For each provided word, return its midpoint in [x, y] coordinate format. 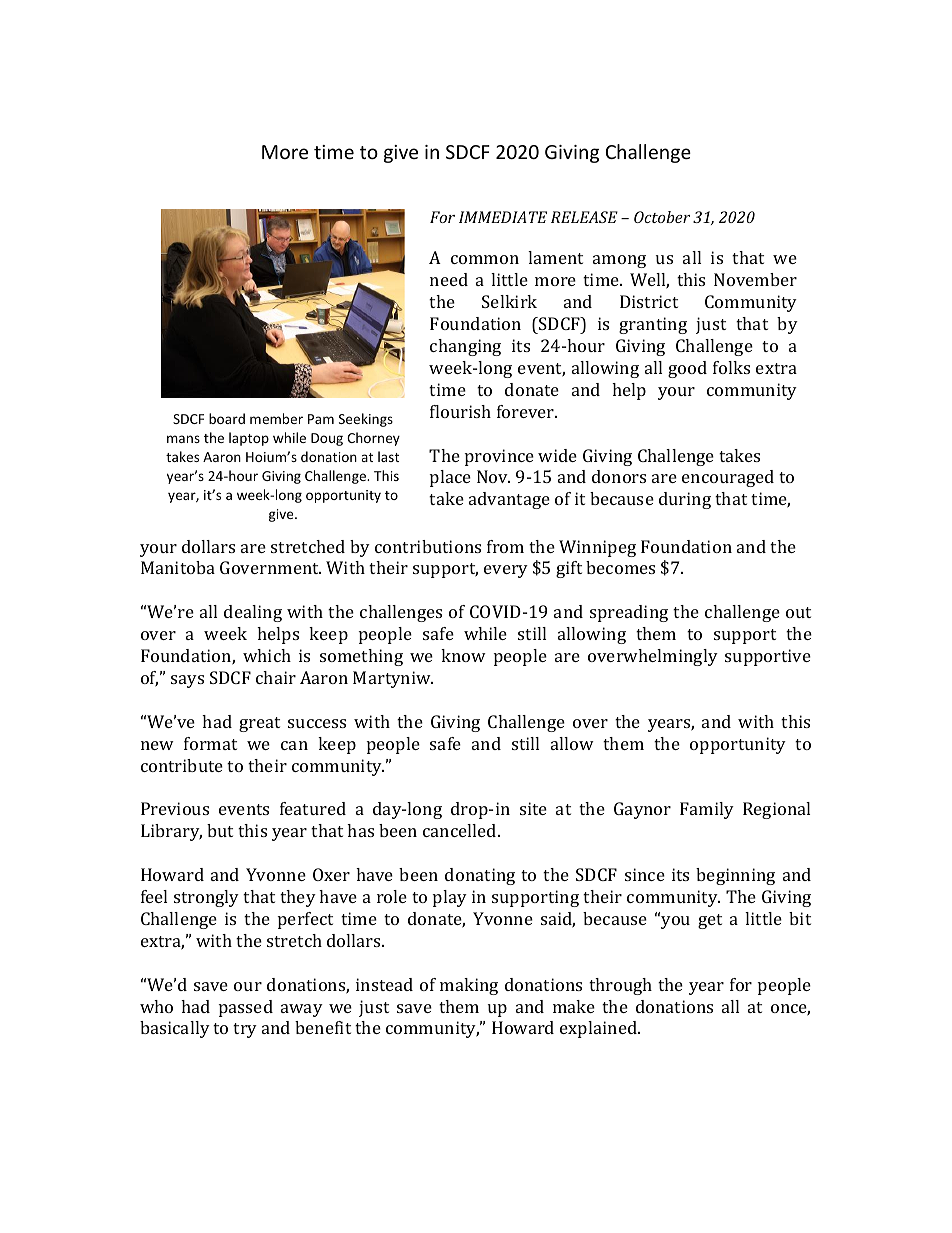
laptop [249, 439]
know [463, 655]
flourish [460, 411]
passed [246, 1008]
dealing [253, 613]
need [449, 279]
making [469, 986]
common [485, 259]
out [798, 612]
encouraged [728, 478]
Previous [175, 808]
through [620, 986]
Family [707, 810]
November [755, 279]
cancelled [461, 830]
